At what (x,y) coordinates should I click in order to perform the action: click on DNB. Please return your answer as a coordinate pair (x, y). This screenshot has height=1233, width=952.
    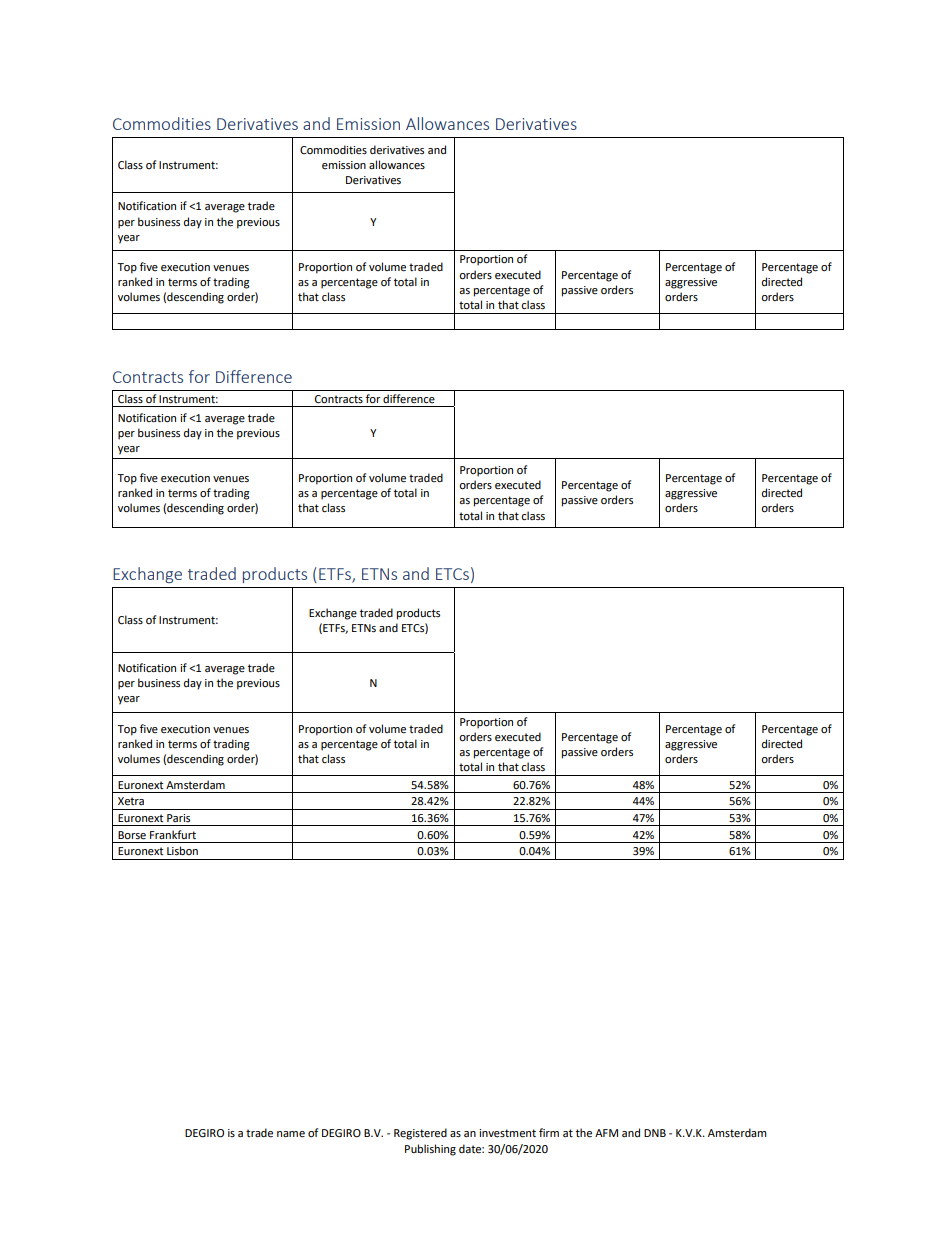
    Looking at the image, I should click on (655, 1133).
